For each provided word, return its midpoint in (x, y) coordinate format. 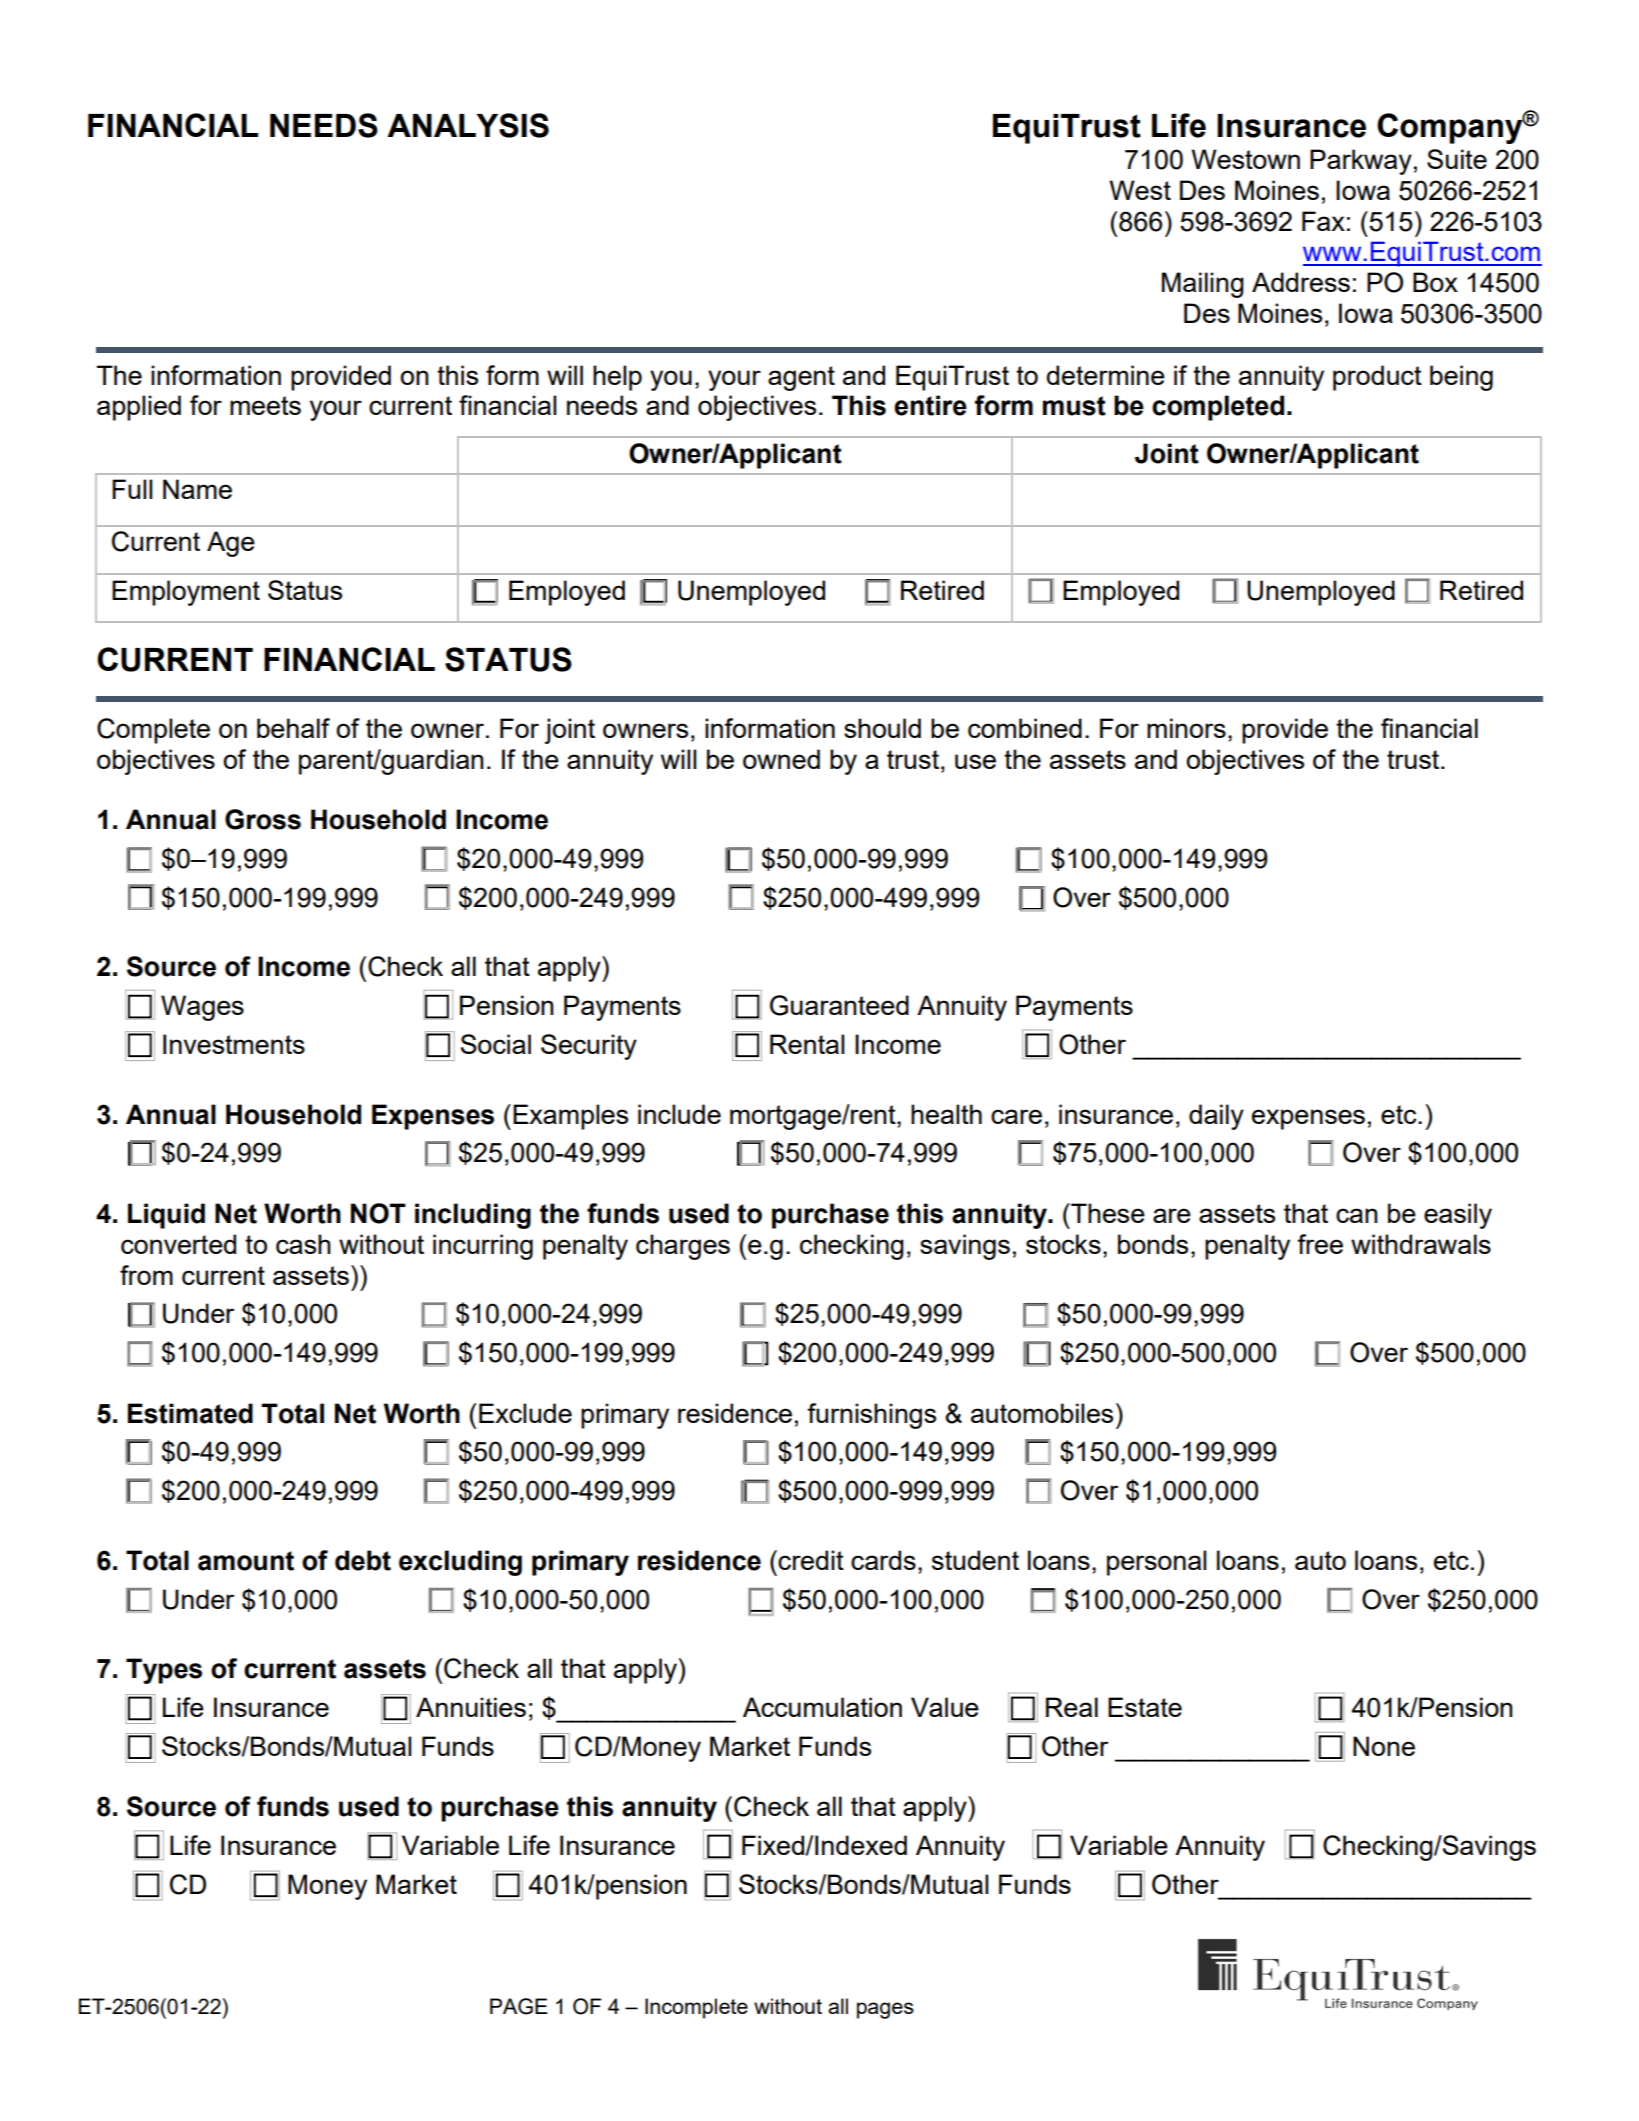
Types (164, 1671)
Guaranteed (839, 1005)
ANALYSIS (468, 125)
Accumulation (822, 1707)
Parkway (1361, 162)
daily (1216, 1117)
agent (801, 378)
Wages (202, 1008)
